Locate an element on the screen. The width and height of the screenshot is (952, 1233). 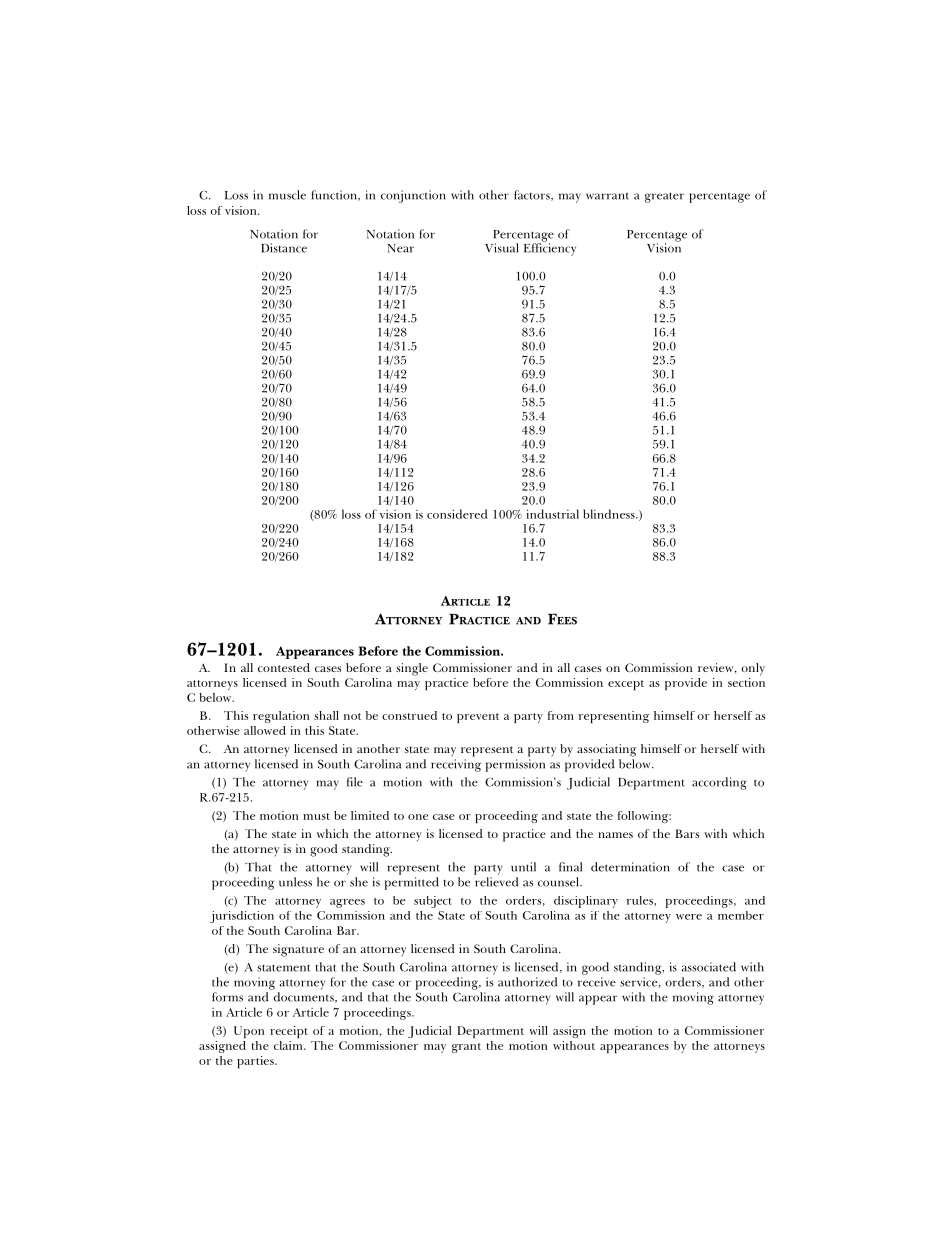
considered is located at coordinates (457, 514).
